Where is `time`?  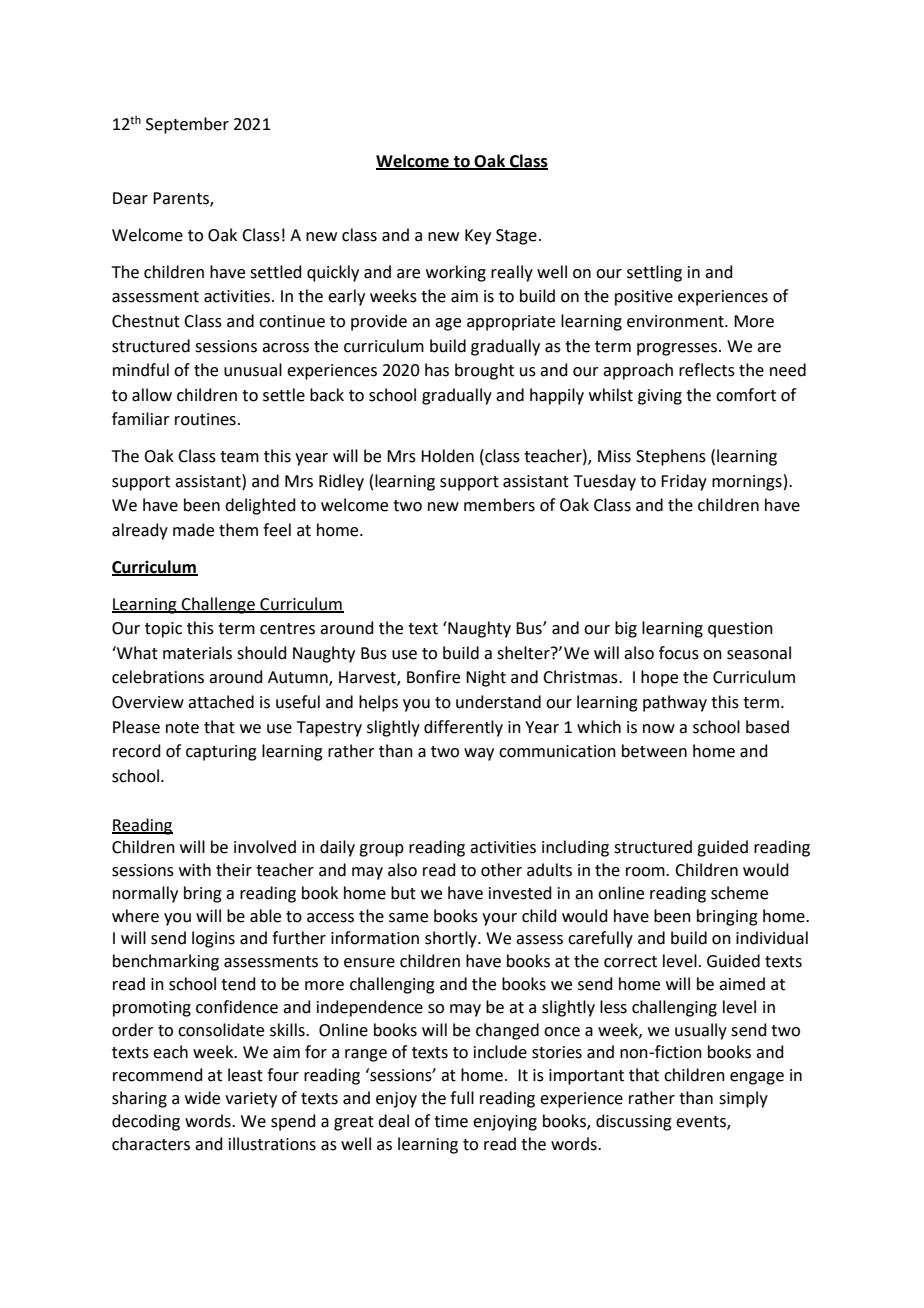 time is located at coordinates (451, 1121).
